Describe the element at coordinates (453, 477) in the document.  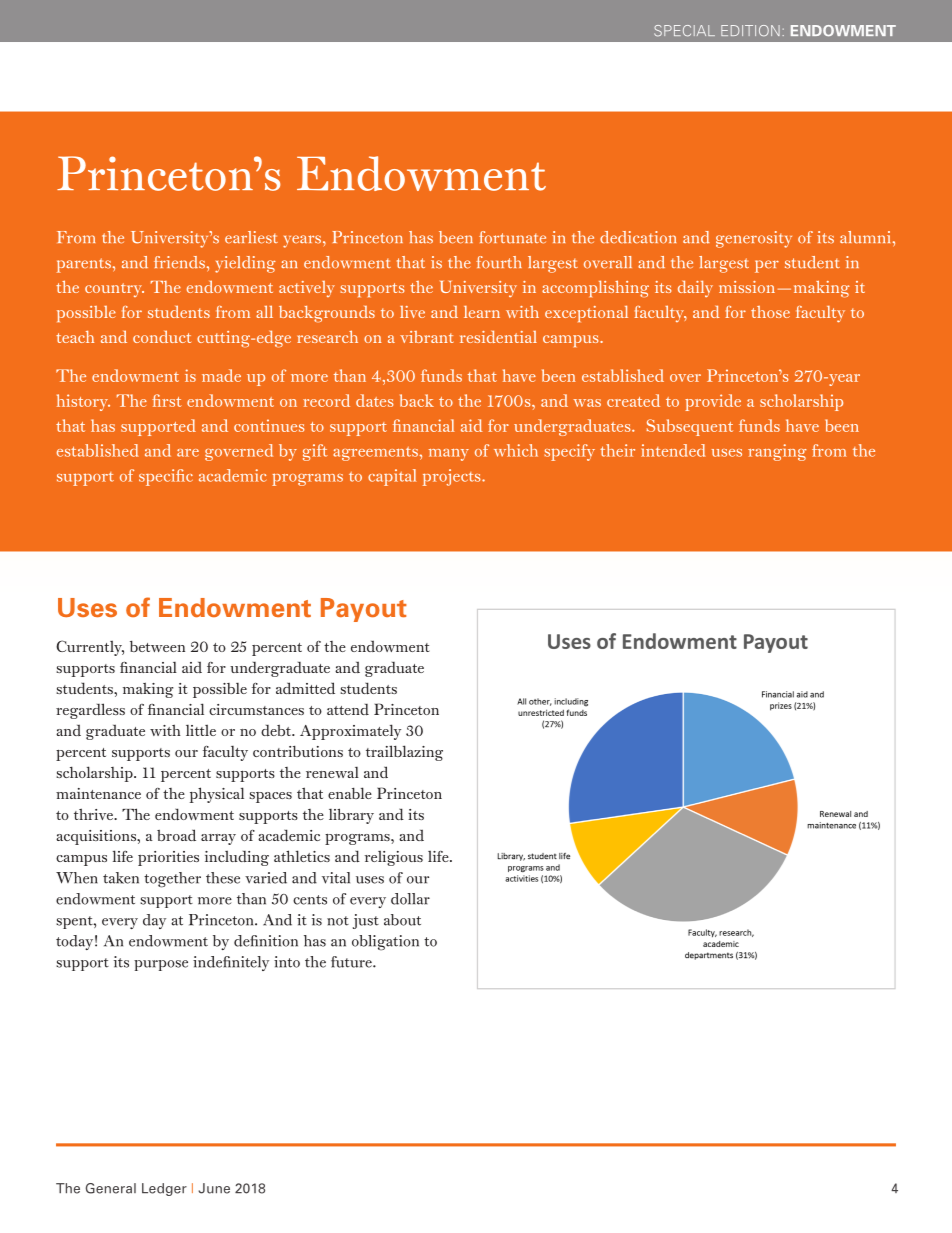
I see `projects` at that location.
